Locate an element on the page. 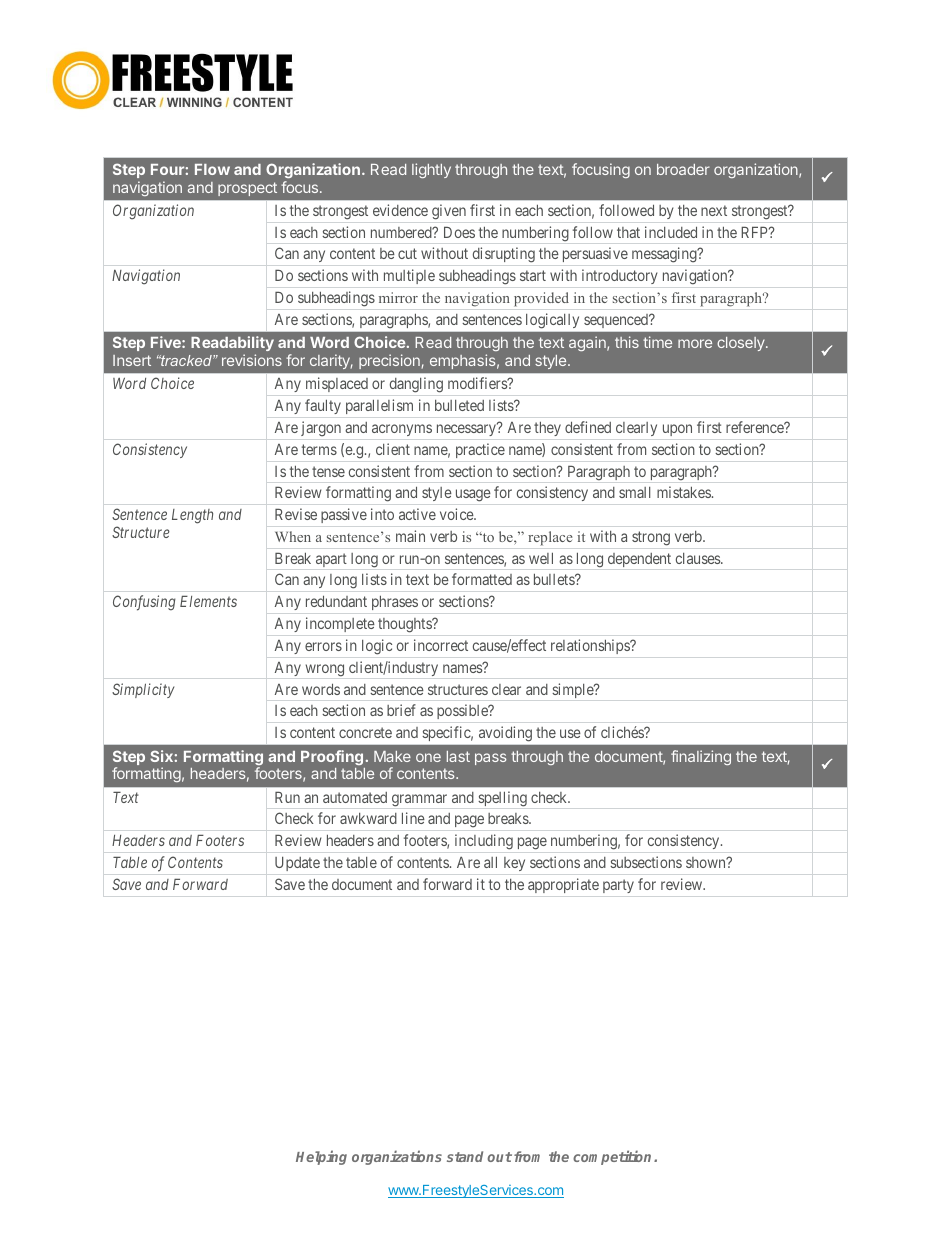 The image size is (952, 1233). stand is located at coordinates (465, 1156).
